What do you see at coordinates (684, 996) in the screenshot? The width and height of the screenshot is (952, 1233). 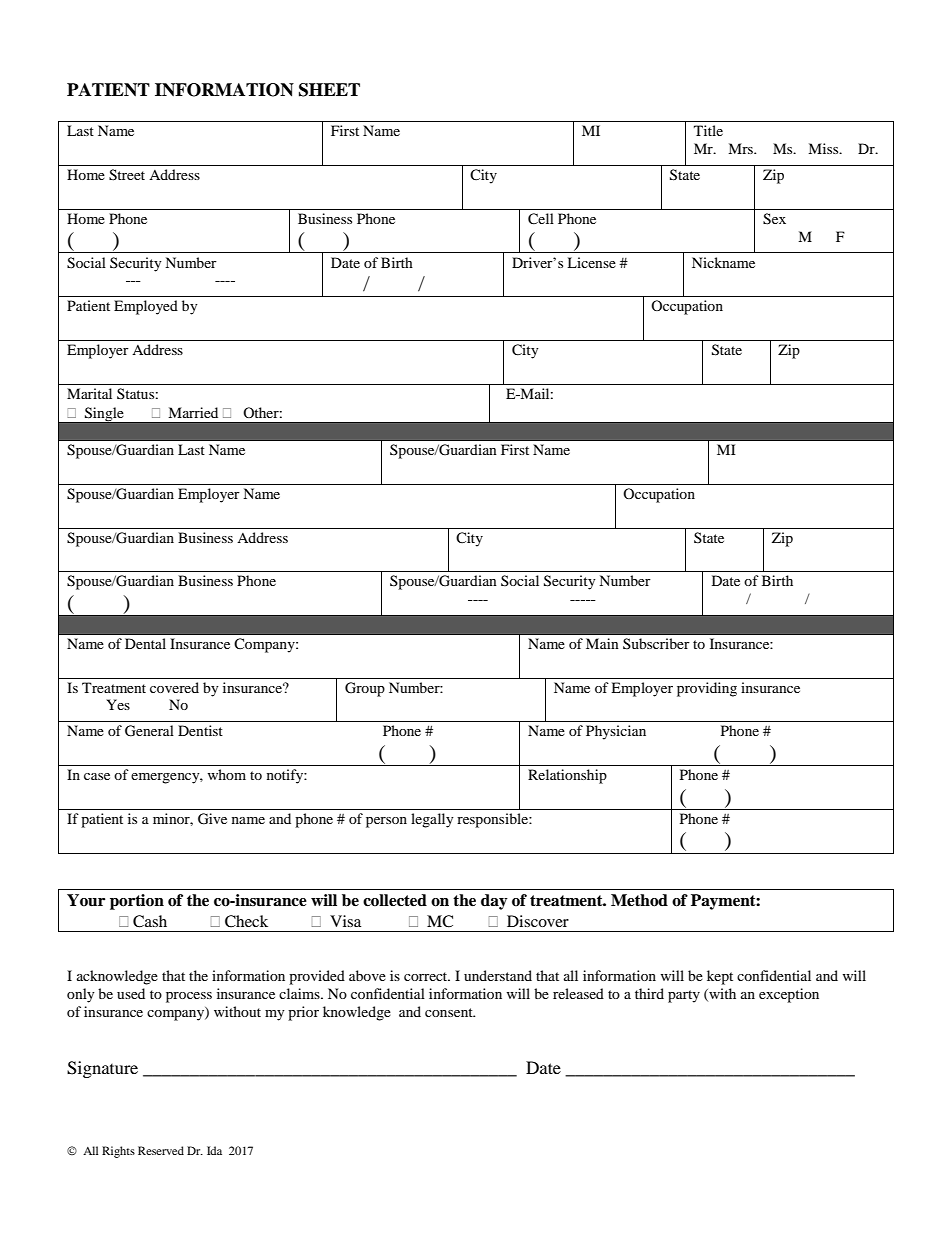 I see `party` at bounding box center [684, 996].
